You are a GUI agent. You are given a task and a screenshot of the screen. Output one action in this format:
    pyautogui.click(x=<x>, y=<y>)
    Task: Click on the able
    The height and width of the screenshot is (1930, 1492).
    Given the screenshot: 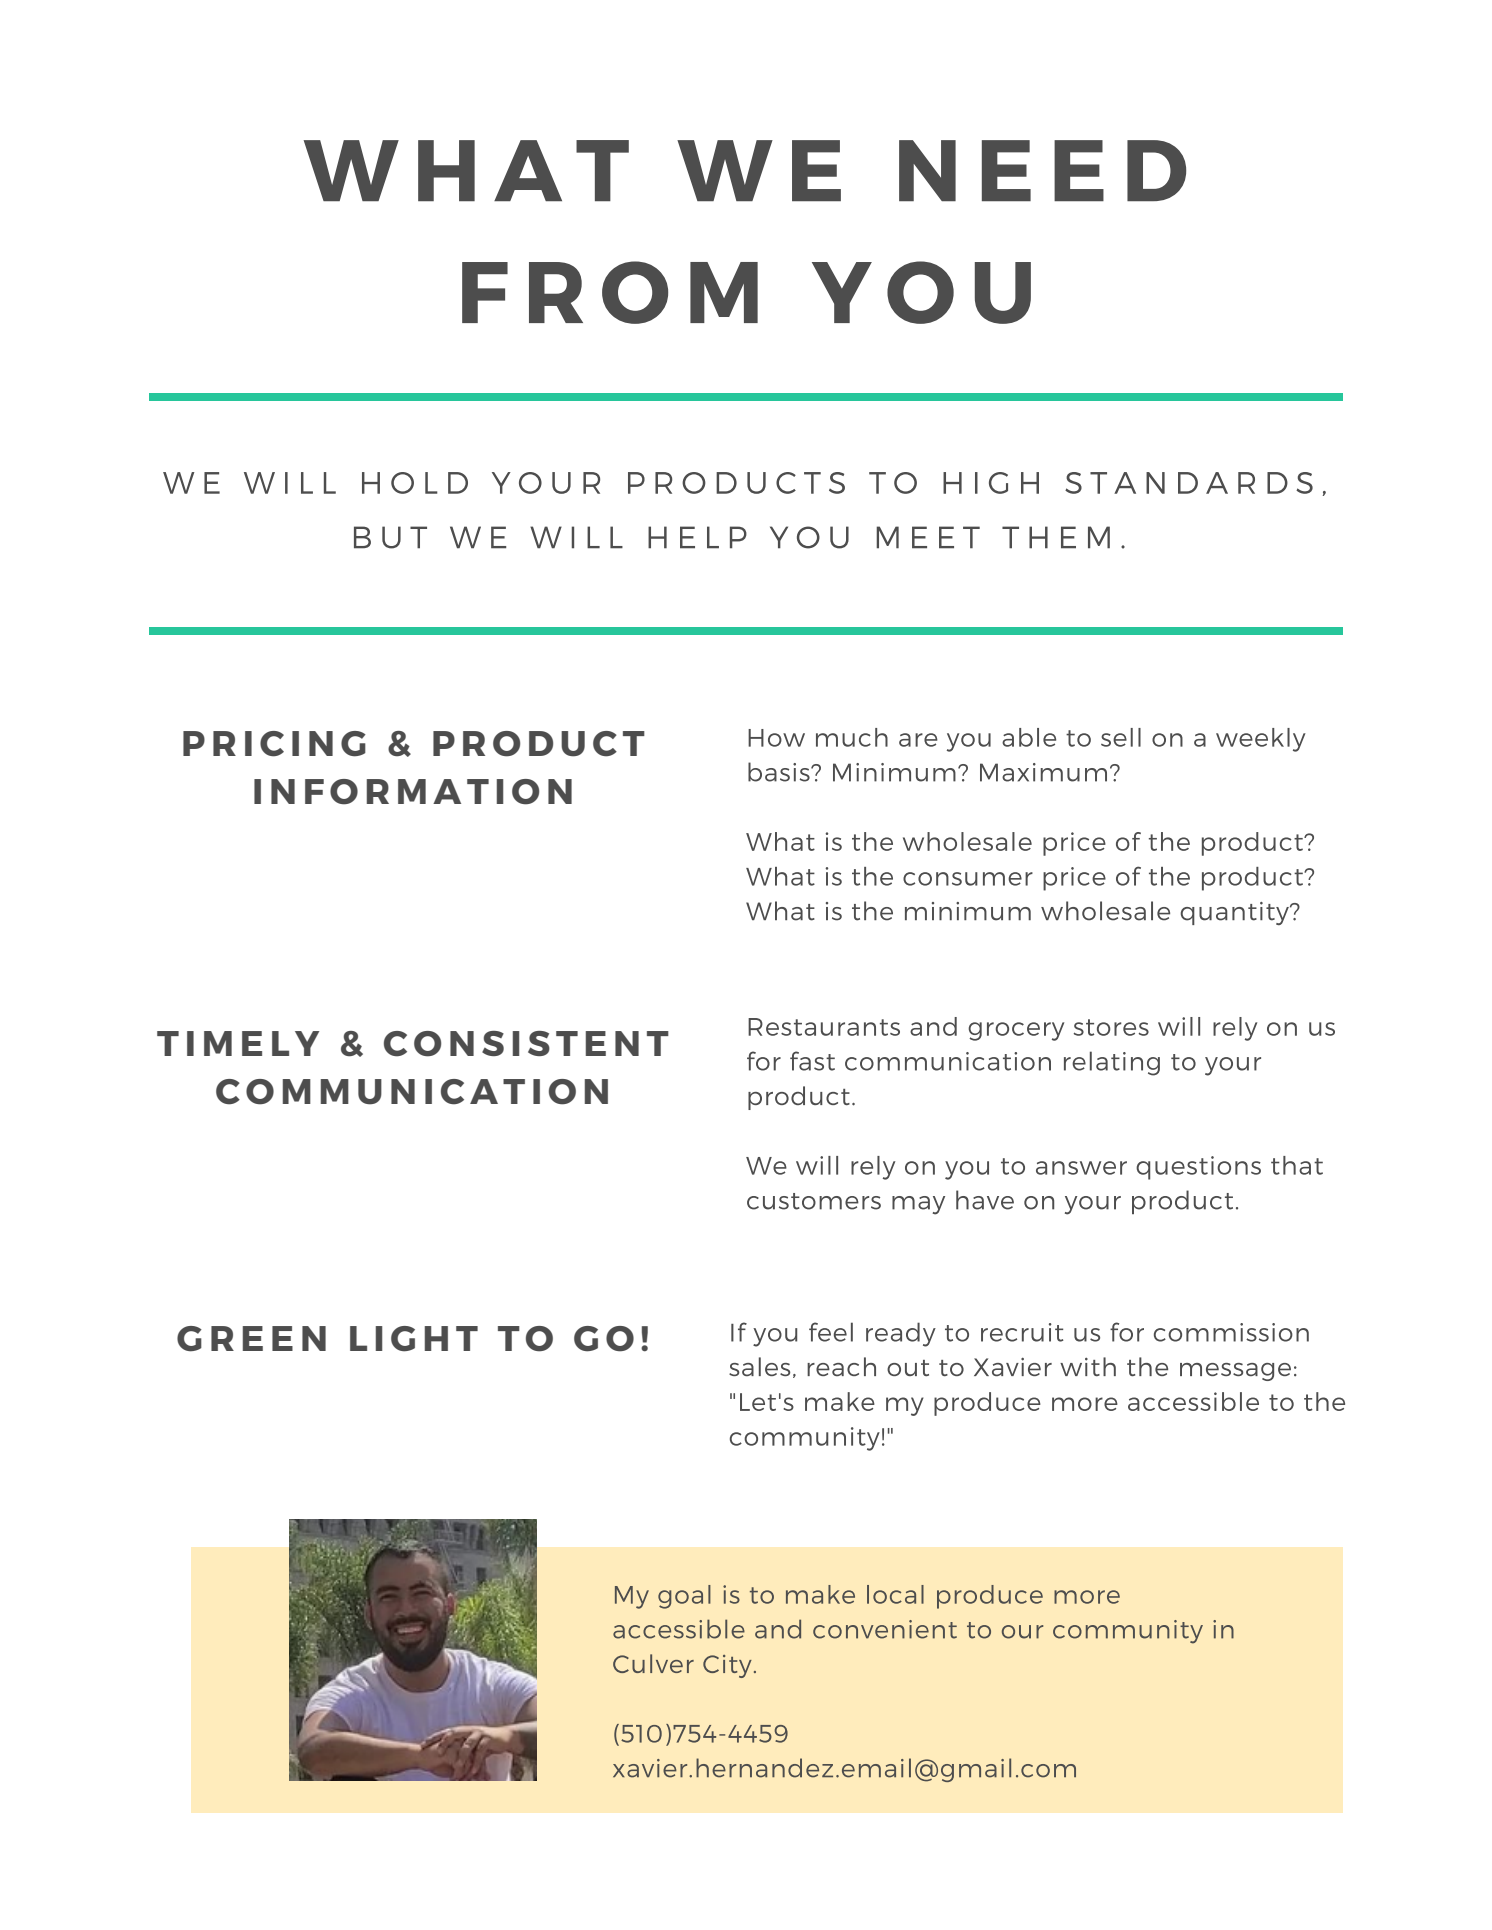 What is the action you would take?
    pyautogui.click(x=1029, y=737)
